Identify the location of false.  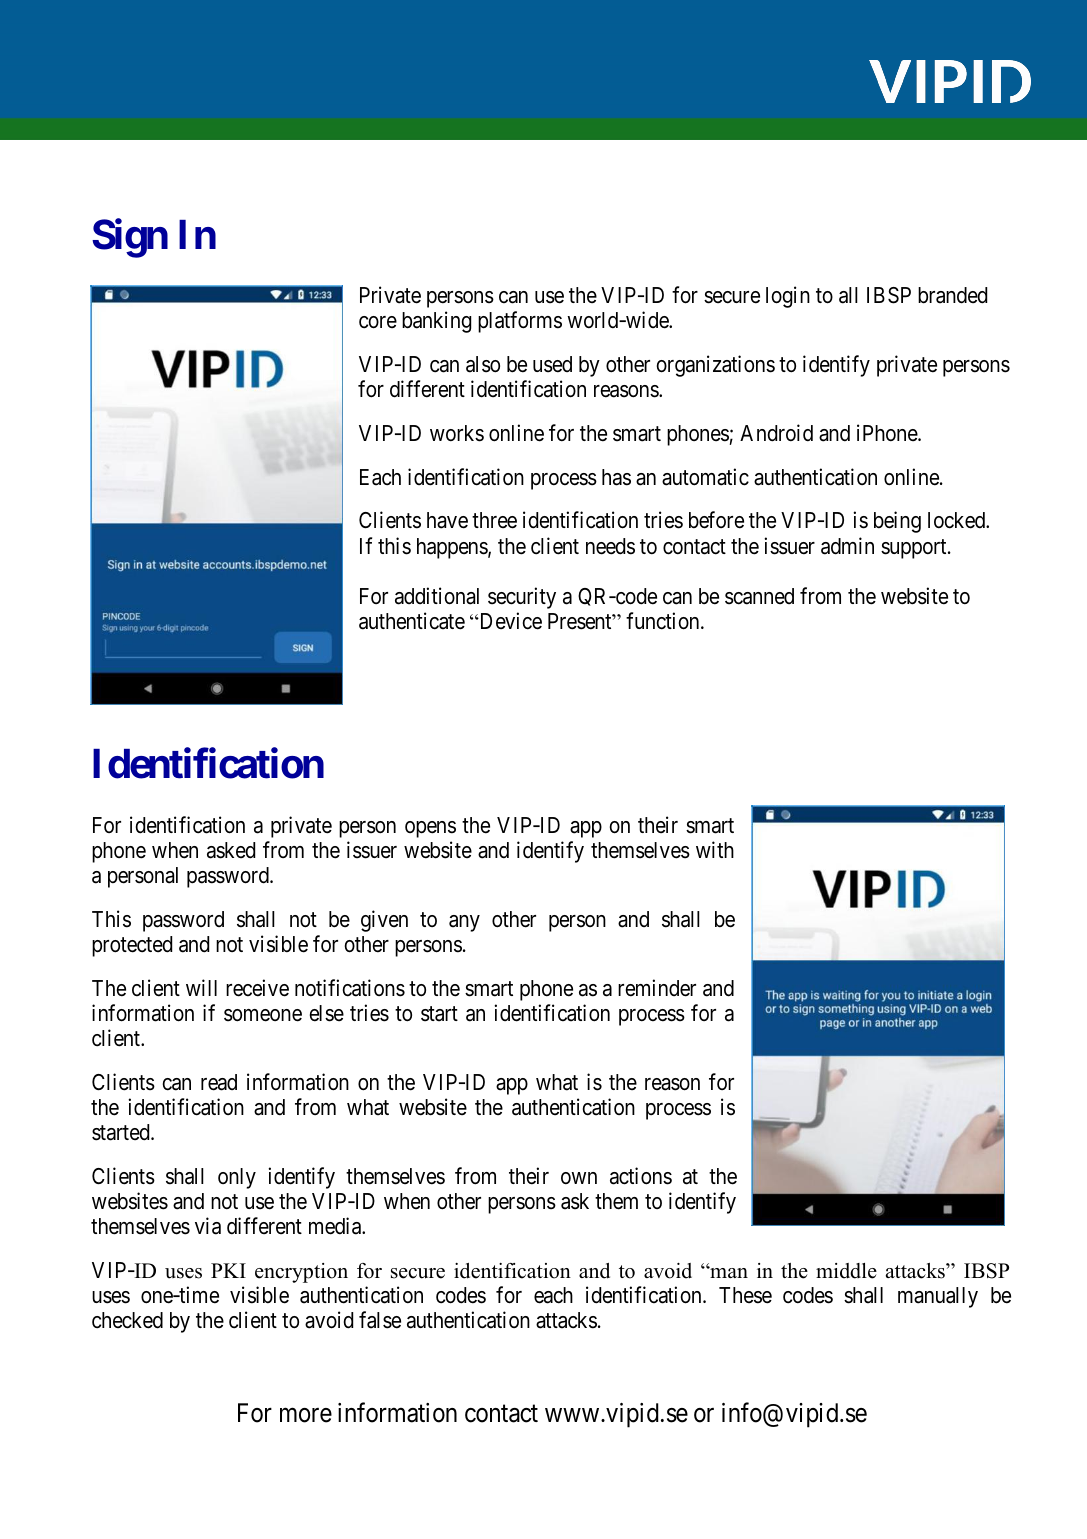
(380, 1320).
